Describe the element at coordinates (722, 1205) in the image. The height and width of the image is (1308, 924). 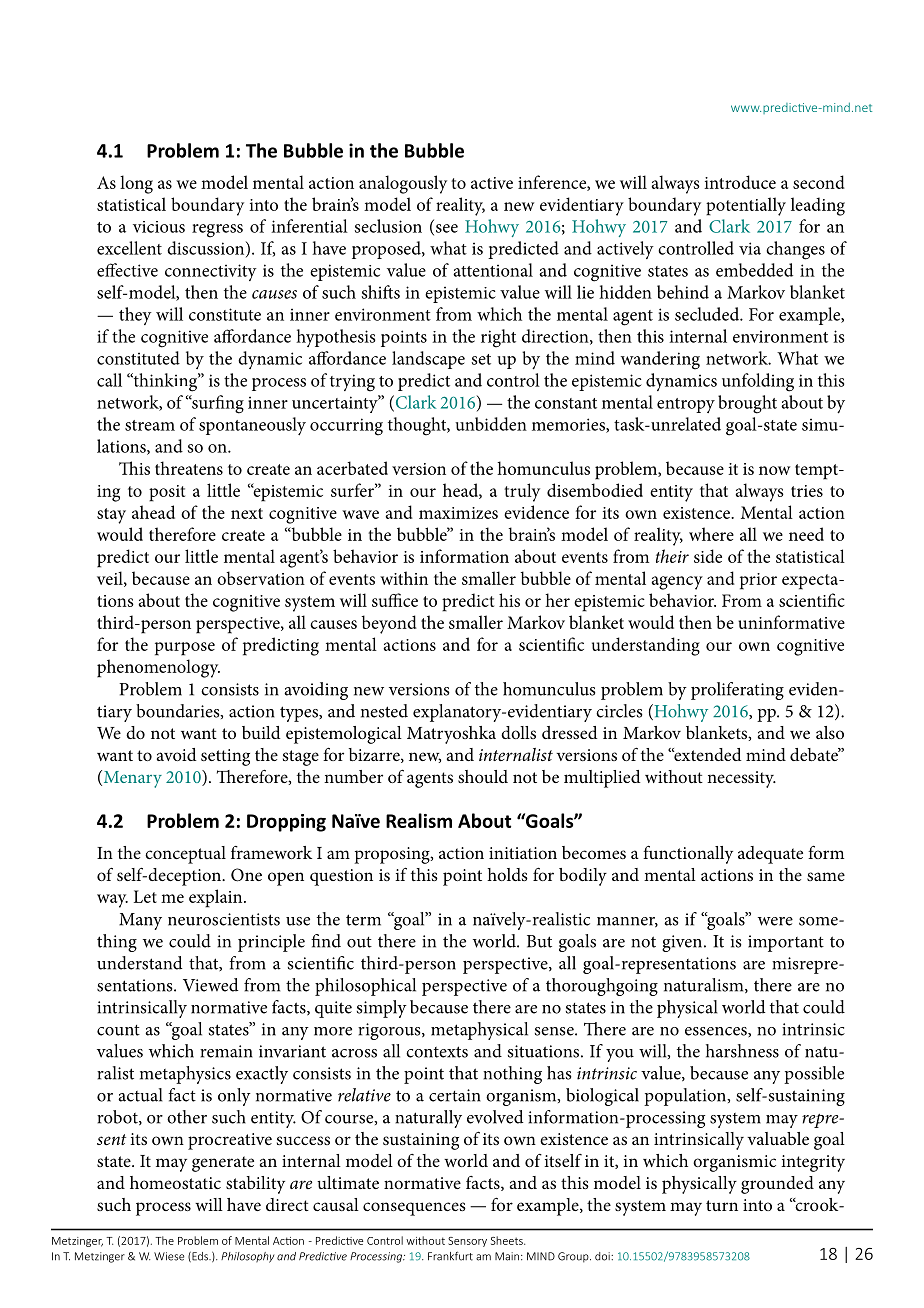
I see `turn` at that location.
